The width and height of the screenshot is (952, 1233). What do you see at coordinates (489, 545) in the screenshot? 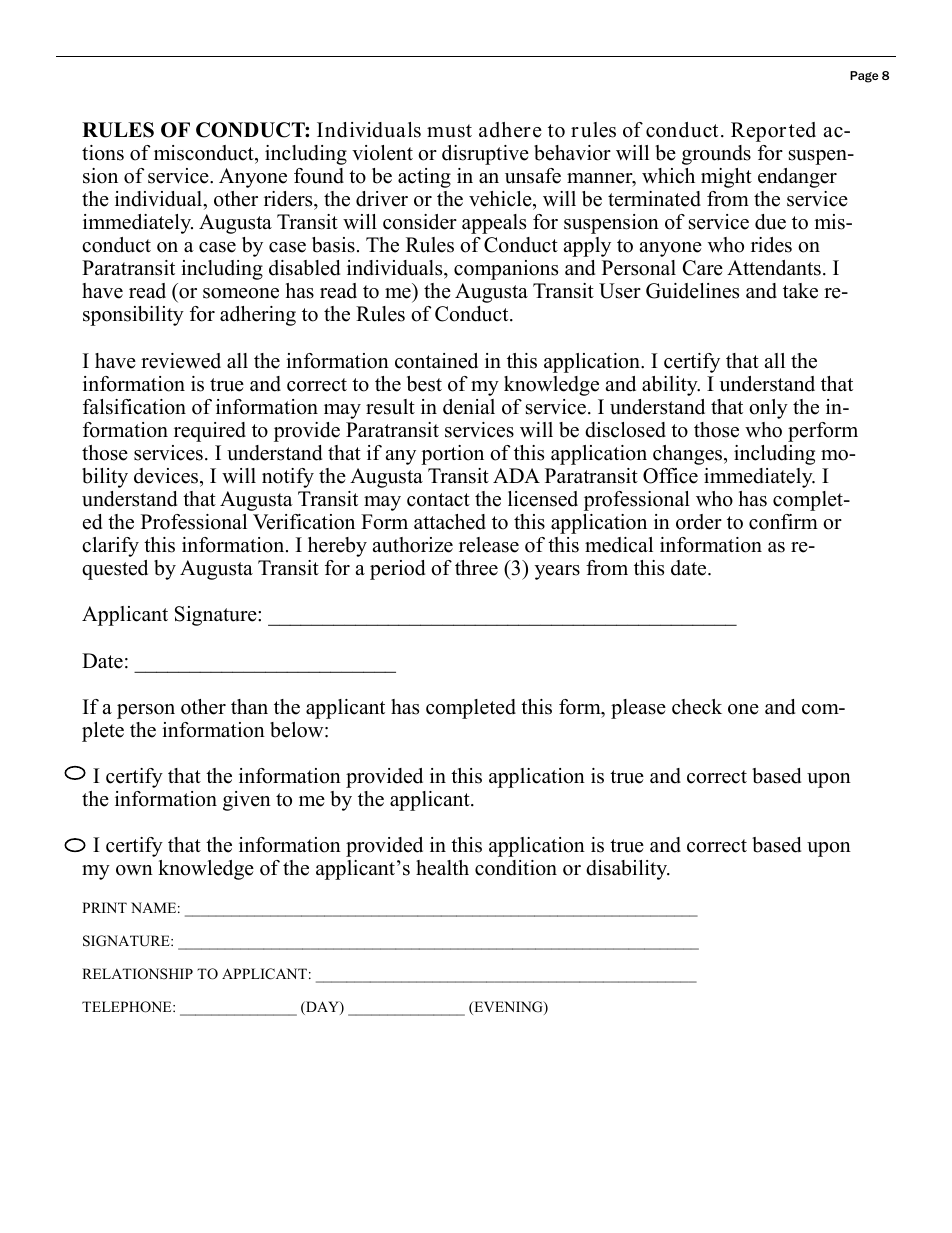
I see `release` at bounding box center [489, 545].
